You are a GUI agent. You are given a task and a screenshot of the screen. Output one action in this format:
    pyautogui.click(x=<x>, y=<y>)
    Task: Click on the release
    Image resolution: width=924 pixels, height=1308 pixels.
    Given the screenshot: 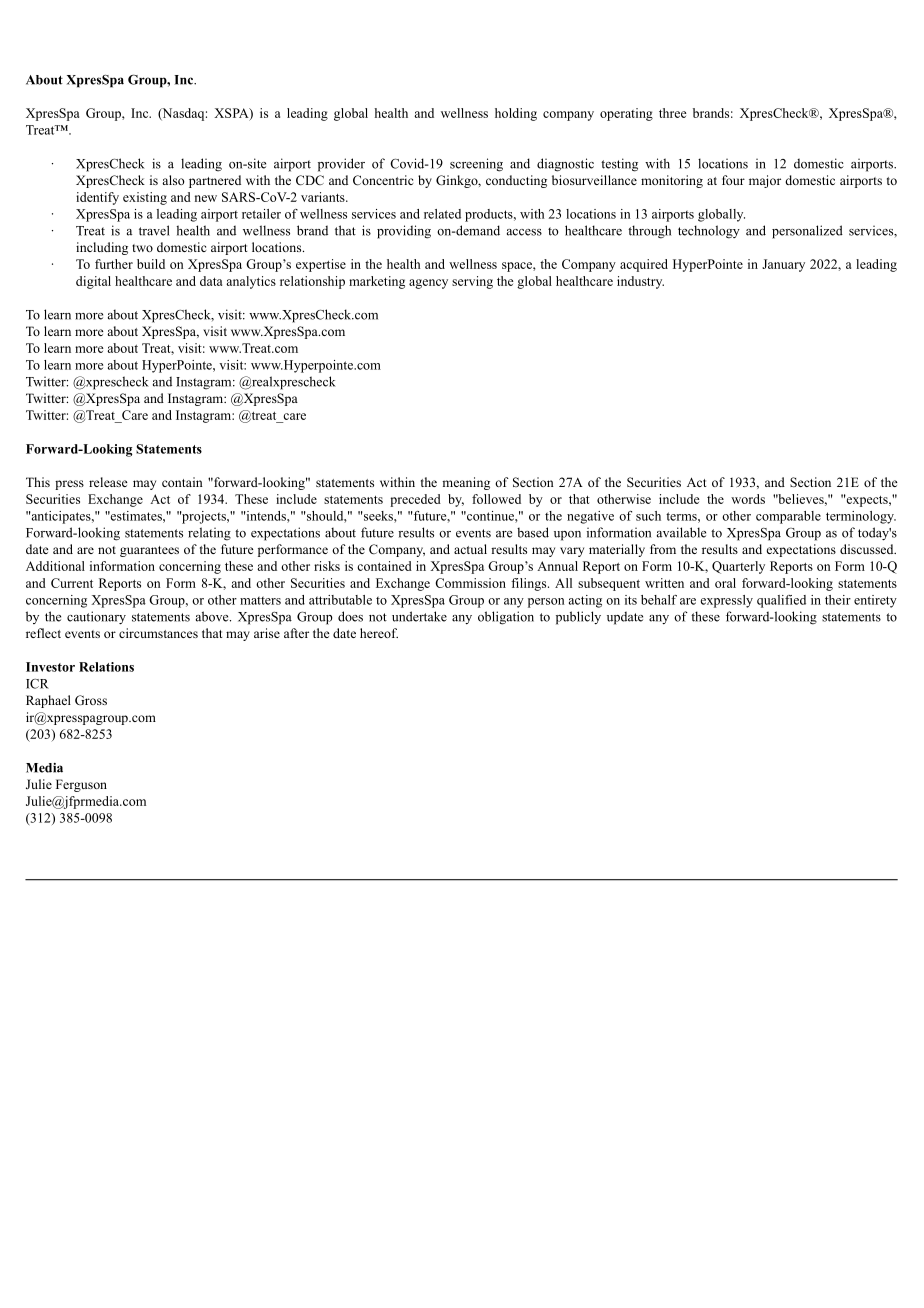 What is the action you would take?
    pyautogui.click(x=108, y=482)
